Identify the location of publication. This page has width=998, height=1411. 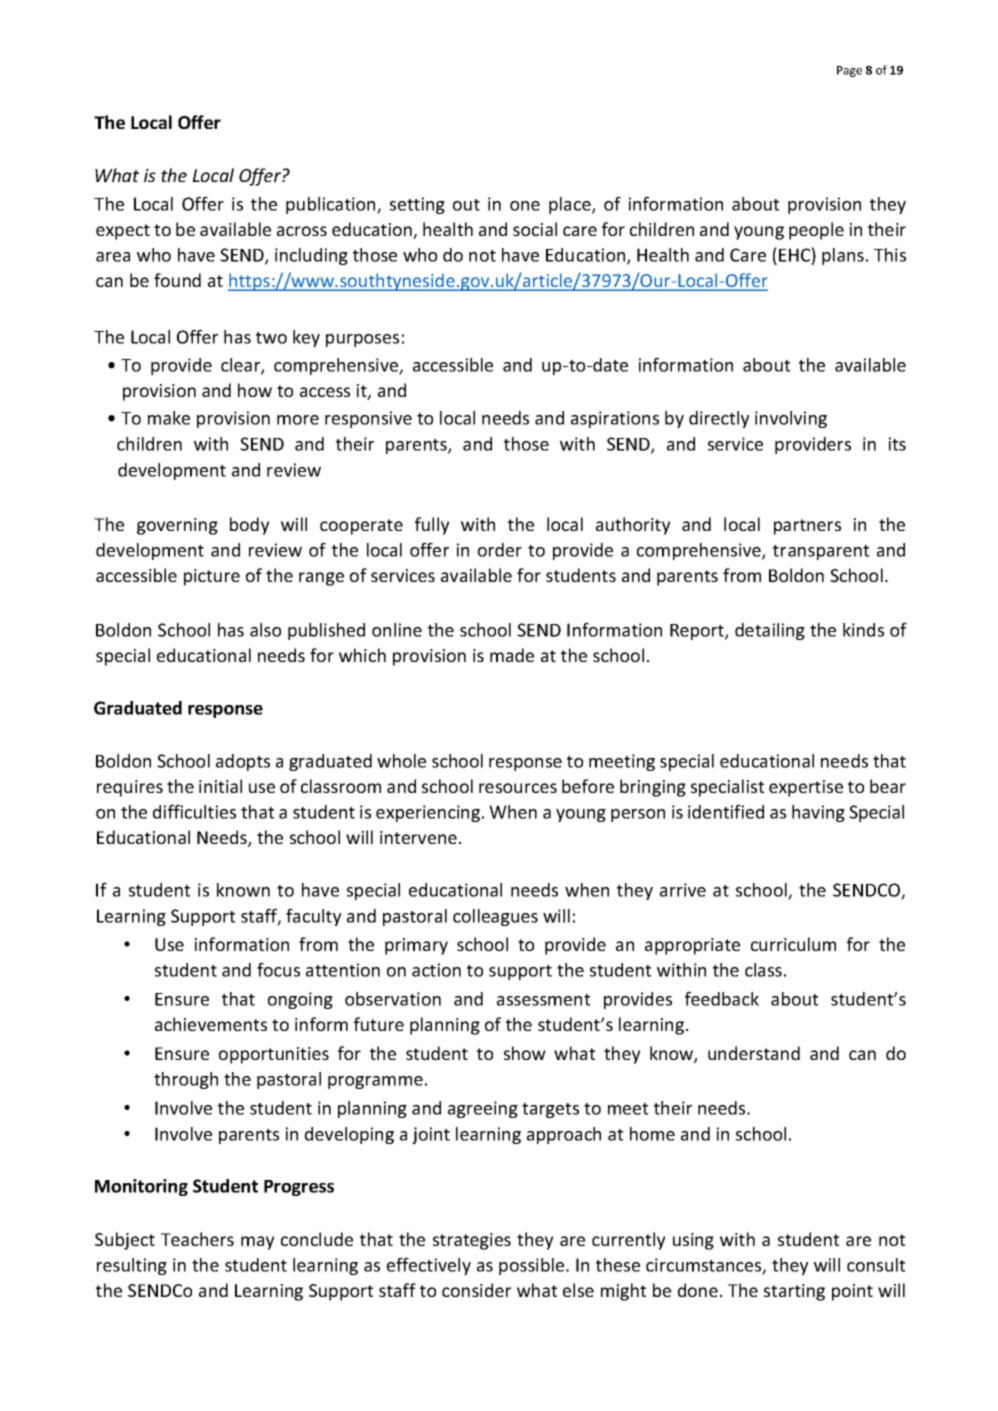
(332, 205).
